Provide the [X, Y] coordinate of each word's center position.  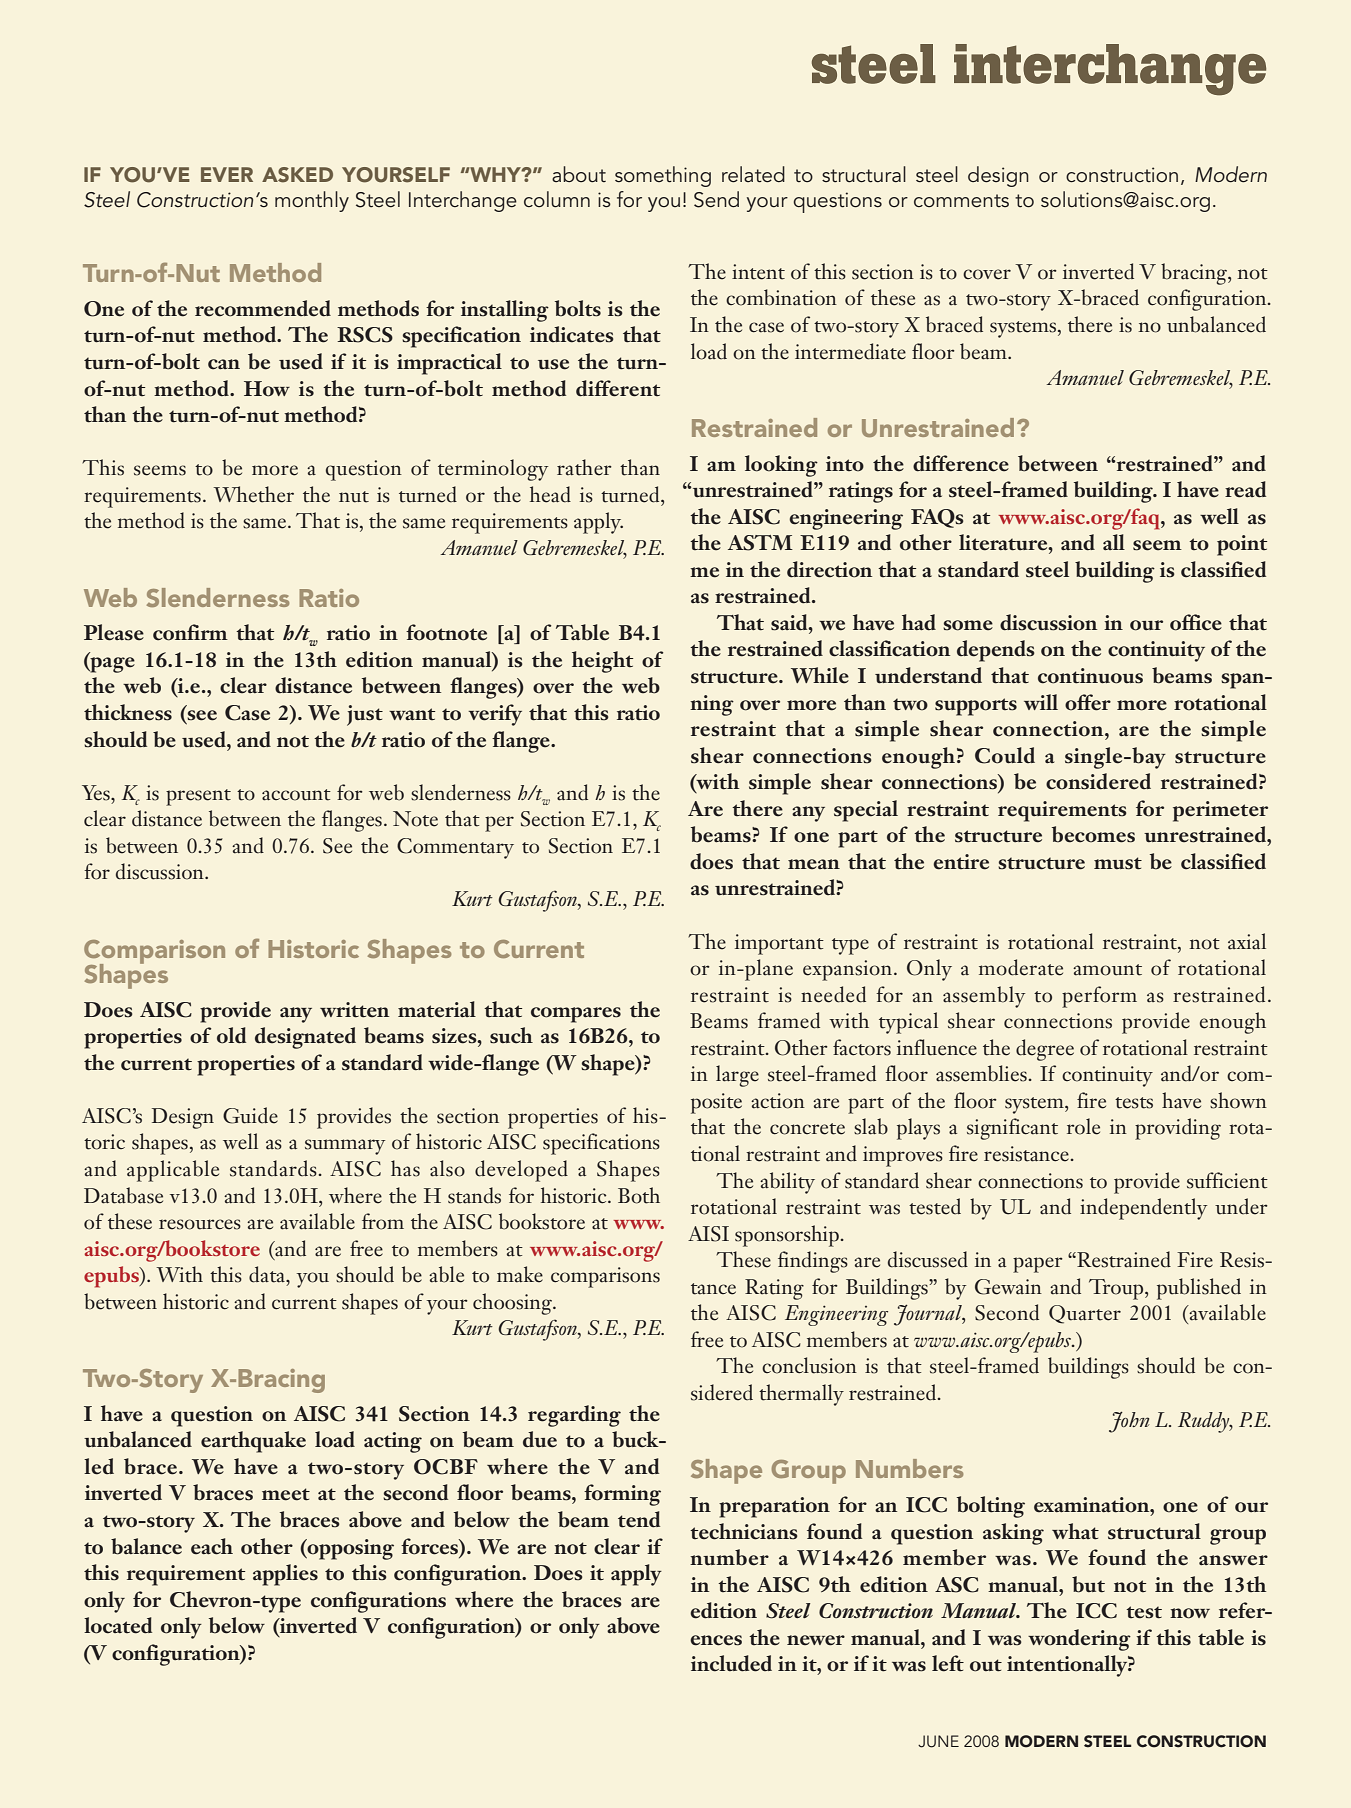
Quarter [1085, 1314]
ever [227, 174]
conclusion [809, 1365]
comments [961, 201]
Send [716, 199]
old [231, 1035]
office [1196, 622]
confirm [190, 632]
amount [1107, 970]
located [118, 1625]
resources [200, 1224]
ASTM [760, 543]
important [779, 944]
